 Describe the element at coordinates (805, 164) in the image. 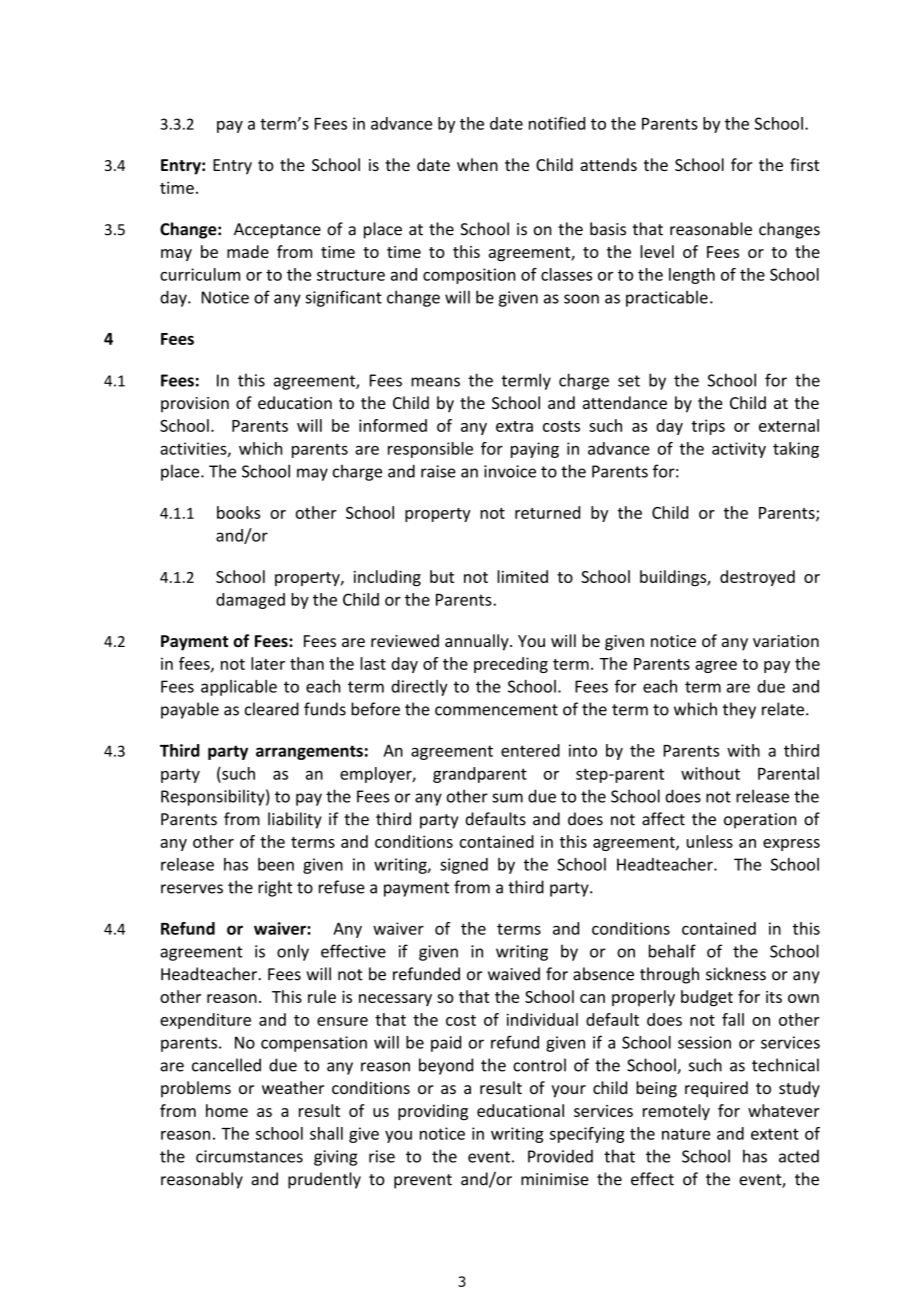

I see `first` at that location.
